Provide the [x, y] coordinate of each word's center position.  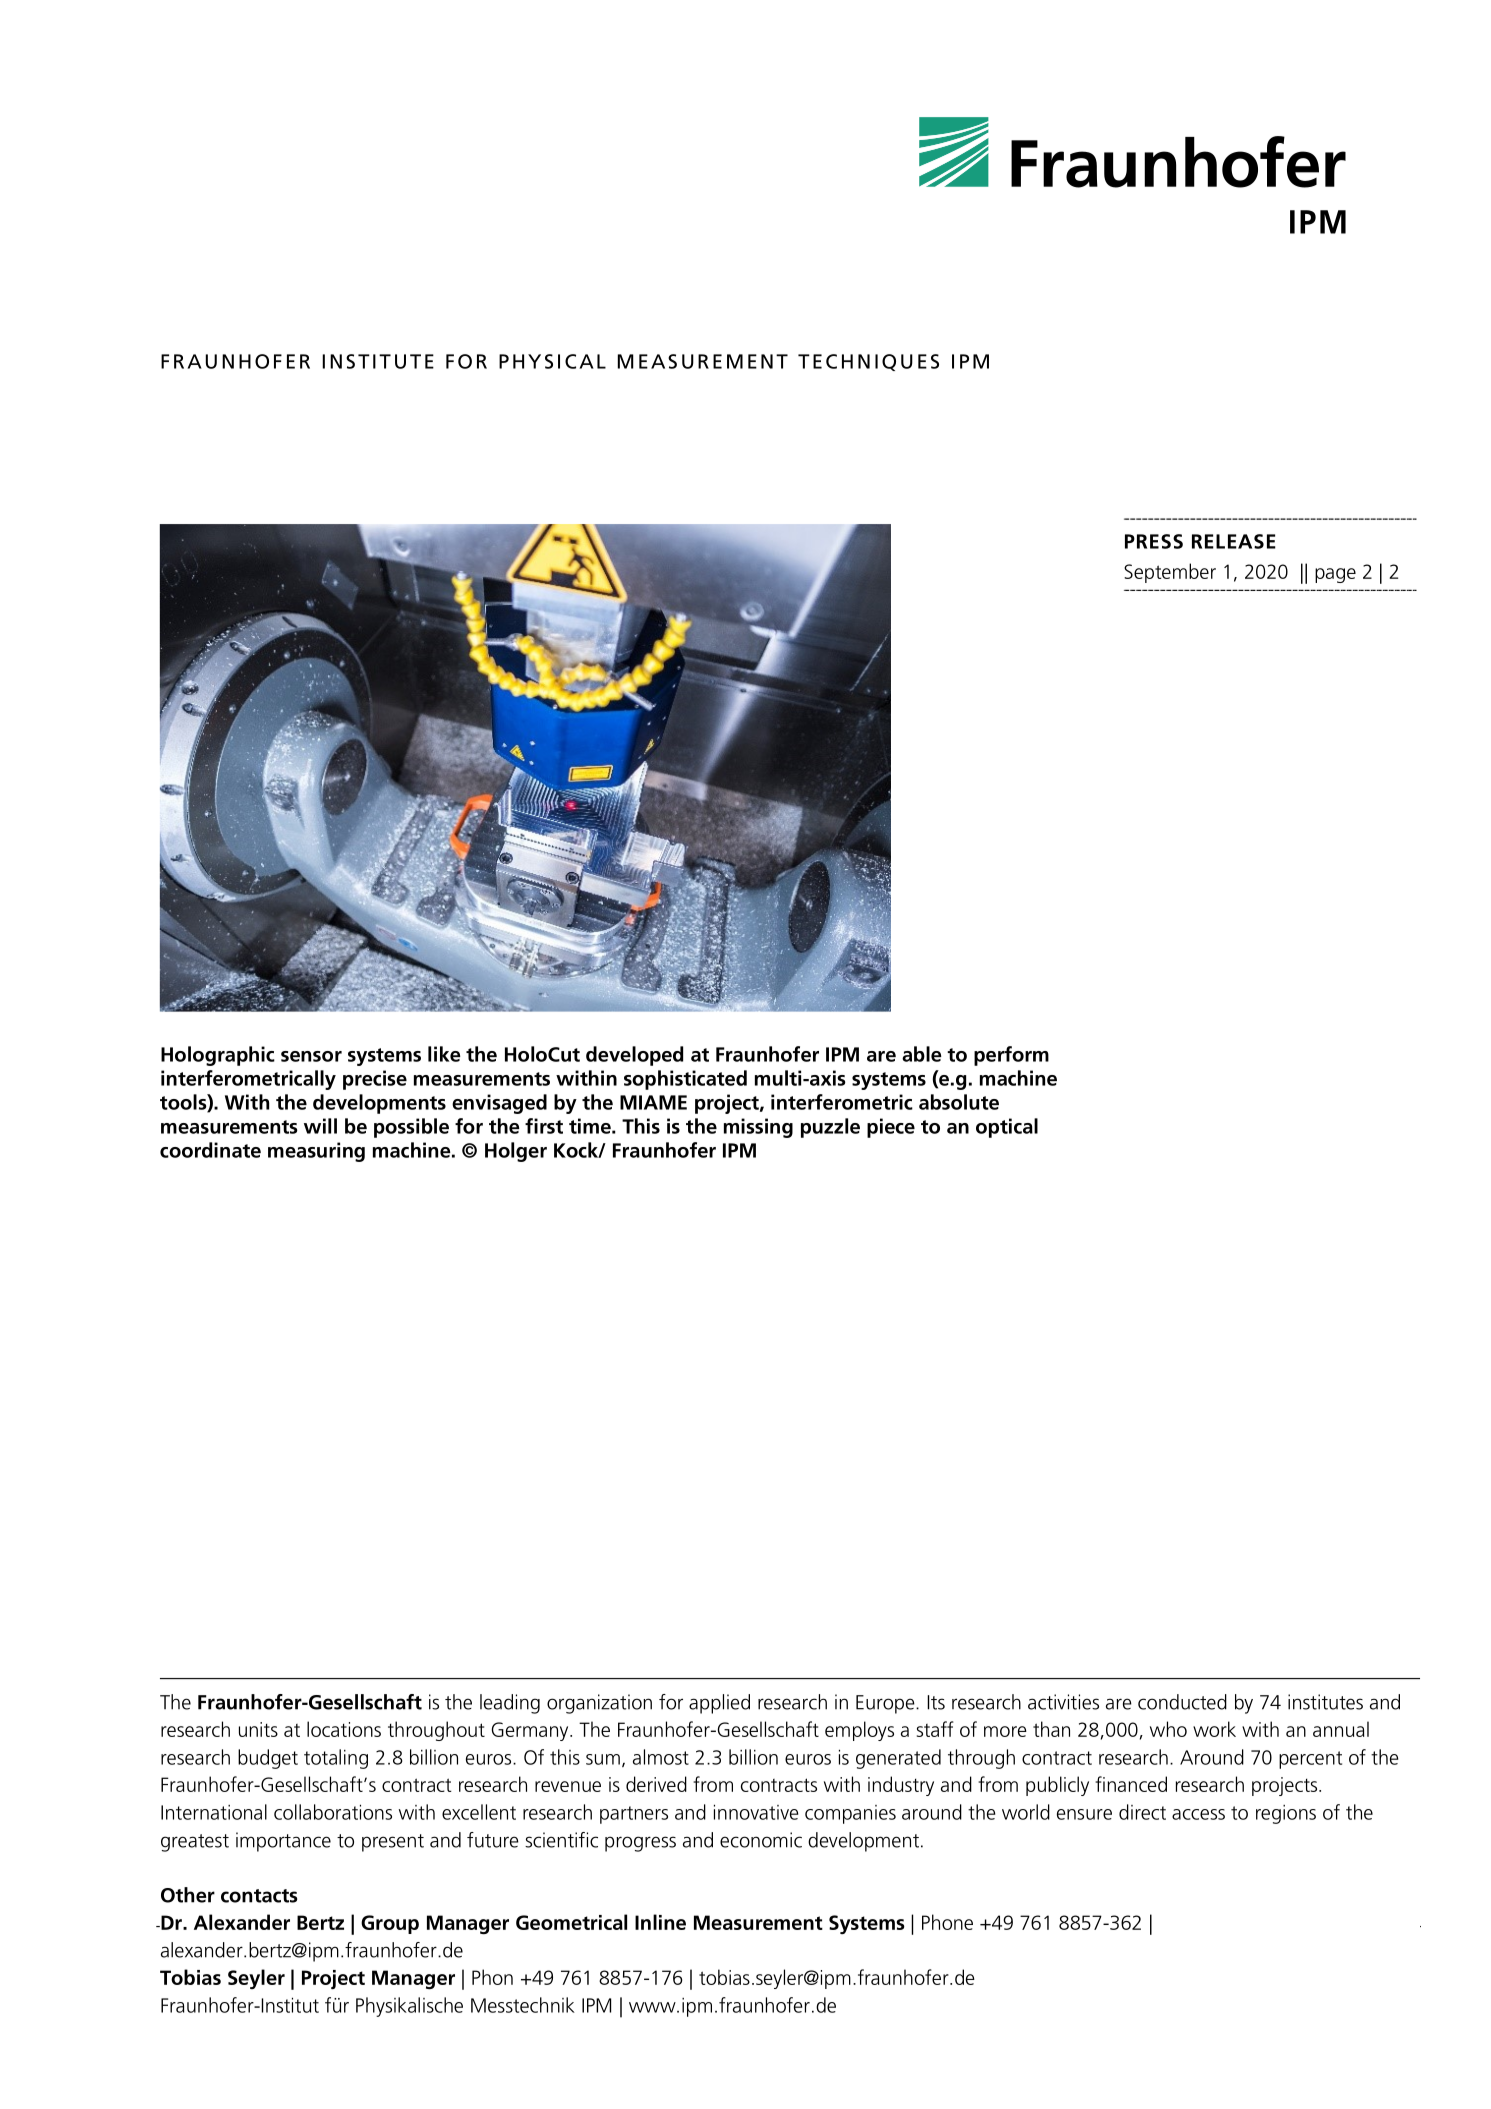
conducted [1182, 1702]
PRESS [1154, 541]
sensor [311, 1056]
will [320, 1126]
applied [719, 1704]
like [444, 1054]
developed [634, 1056]
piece [891, 1128]
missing [758, 1128]
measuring [316, 1152]
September [1170, 573]
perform [1011, 1056]
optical [1007, 1128]
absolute [959, 1102]
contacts [259, 1896]
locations [344, 1729]
